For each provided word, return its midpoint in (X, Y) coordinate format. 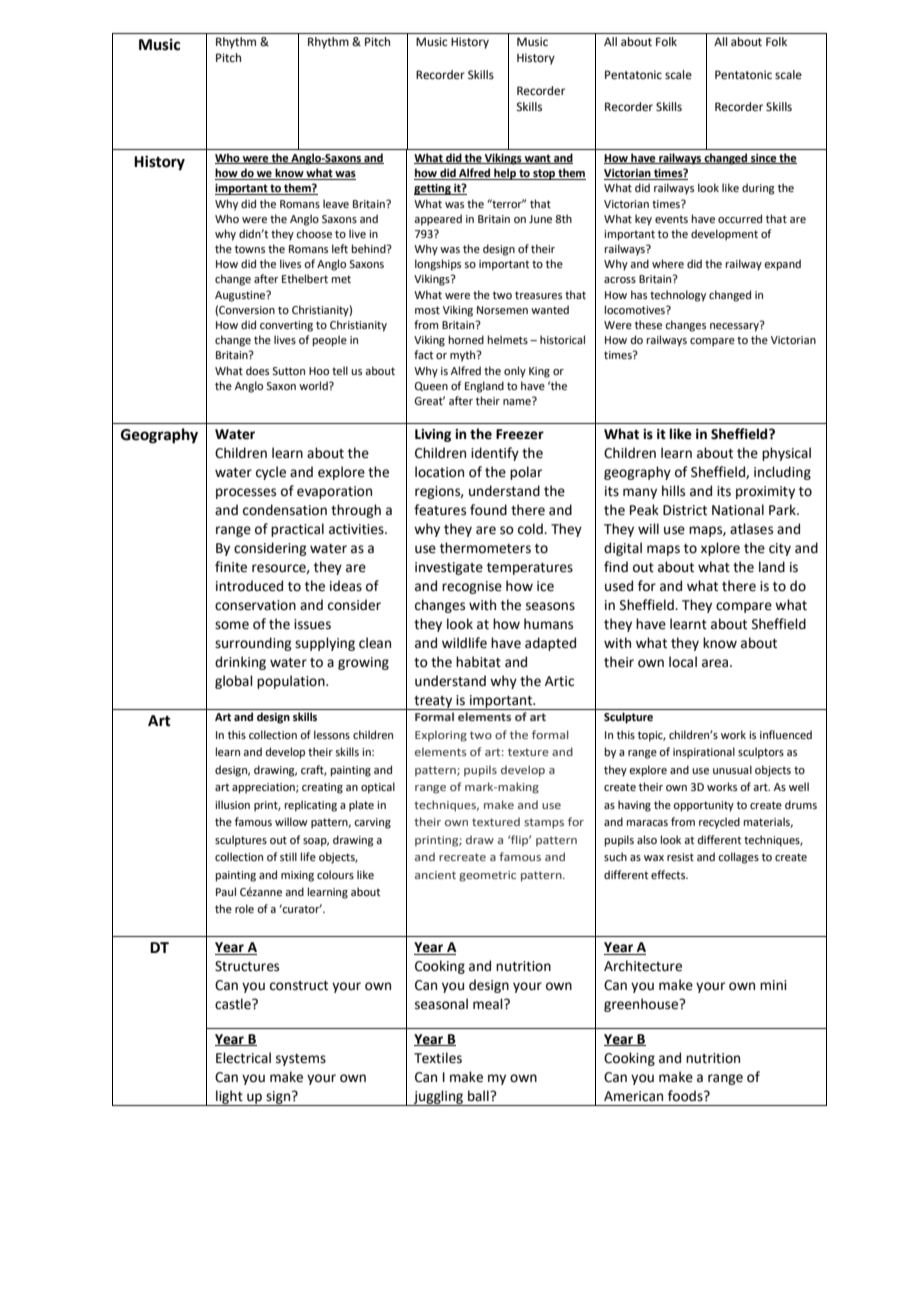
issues (312, 624)
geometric (487, 876)
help (505, 174)
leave (336, 203)
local (683, 662)
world (314, 385)
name (518, 401)
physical (786, 454)
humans (548, 624)
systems (301, 1060)
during (758, 189)
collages (738, 858)
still (288, 856)
